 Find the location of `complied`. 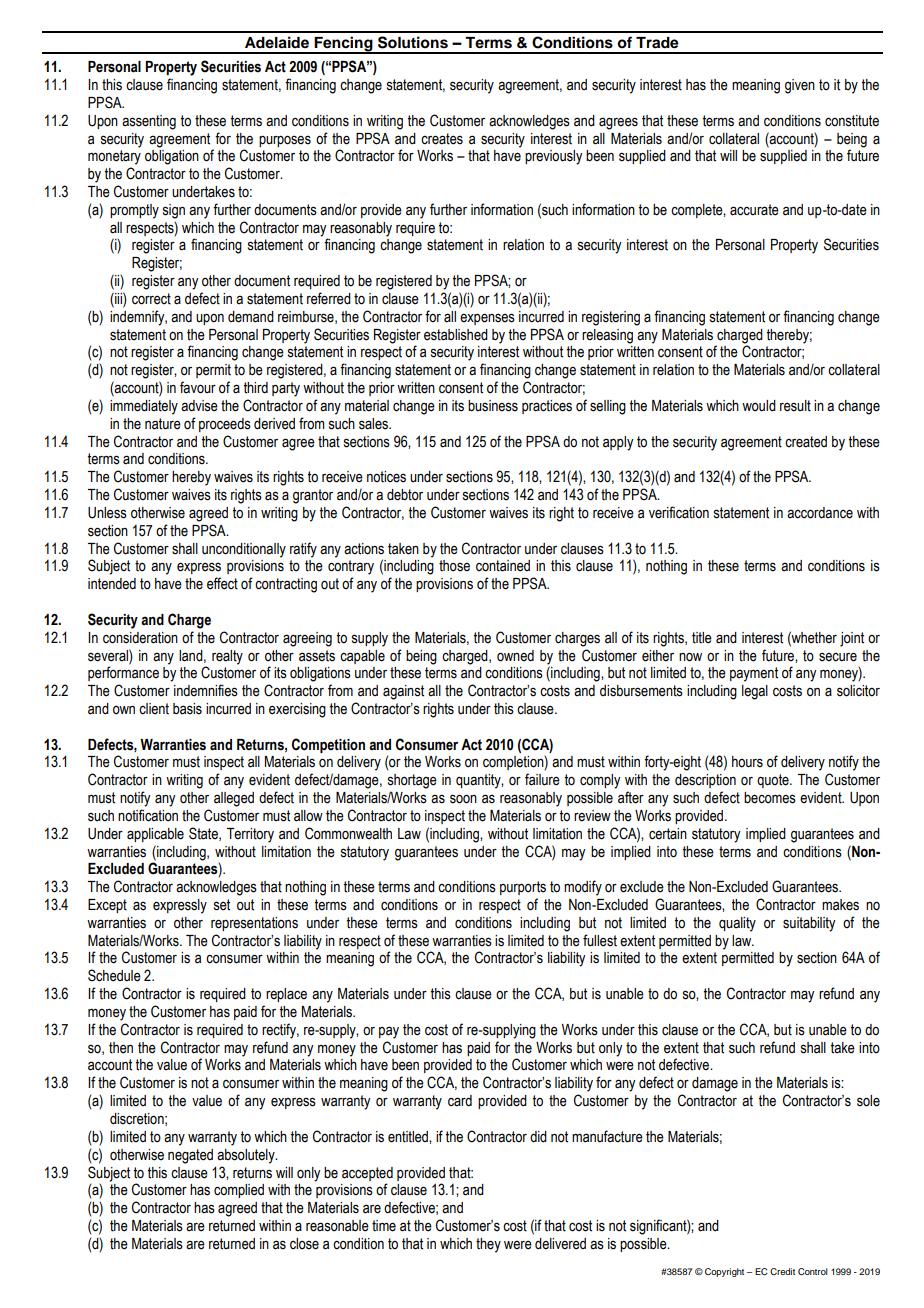

complied is located at coordinates (239, 1191).
